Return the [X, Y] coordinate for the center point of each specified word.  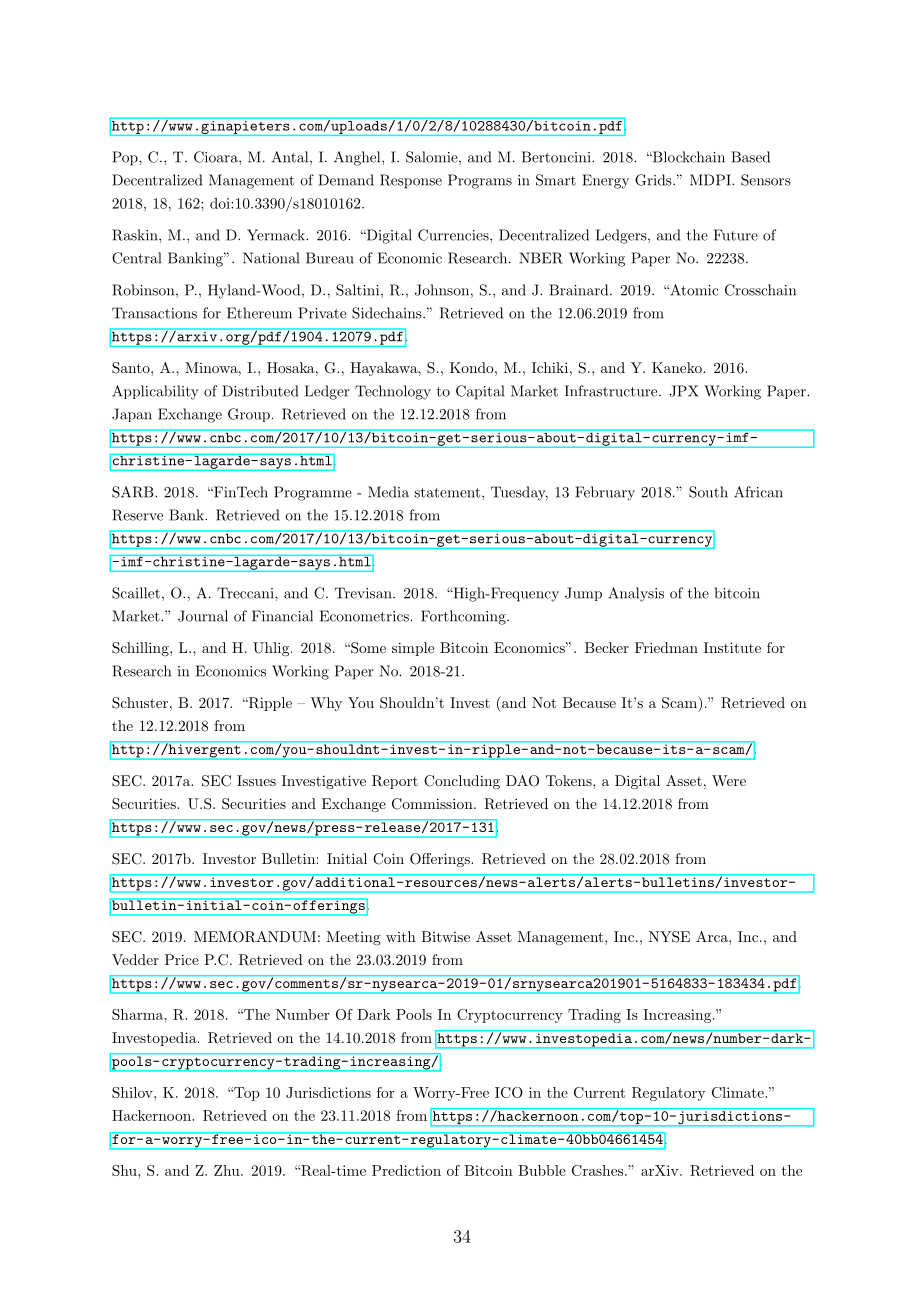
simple [413, 649]
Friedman [666, 647]
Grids [653, 180]
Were [729, 780]
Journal [203, 616]
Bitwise [445, 936]
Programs [480, 181]
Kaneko [678, 367]
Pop [126, 158]
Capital [480, 392]
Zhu [228, 1170]
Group [249, 415]
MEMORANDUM [255, 937]
